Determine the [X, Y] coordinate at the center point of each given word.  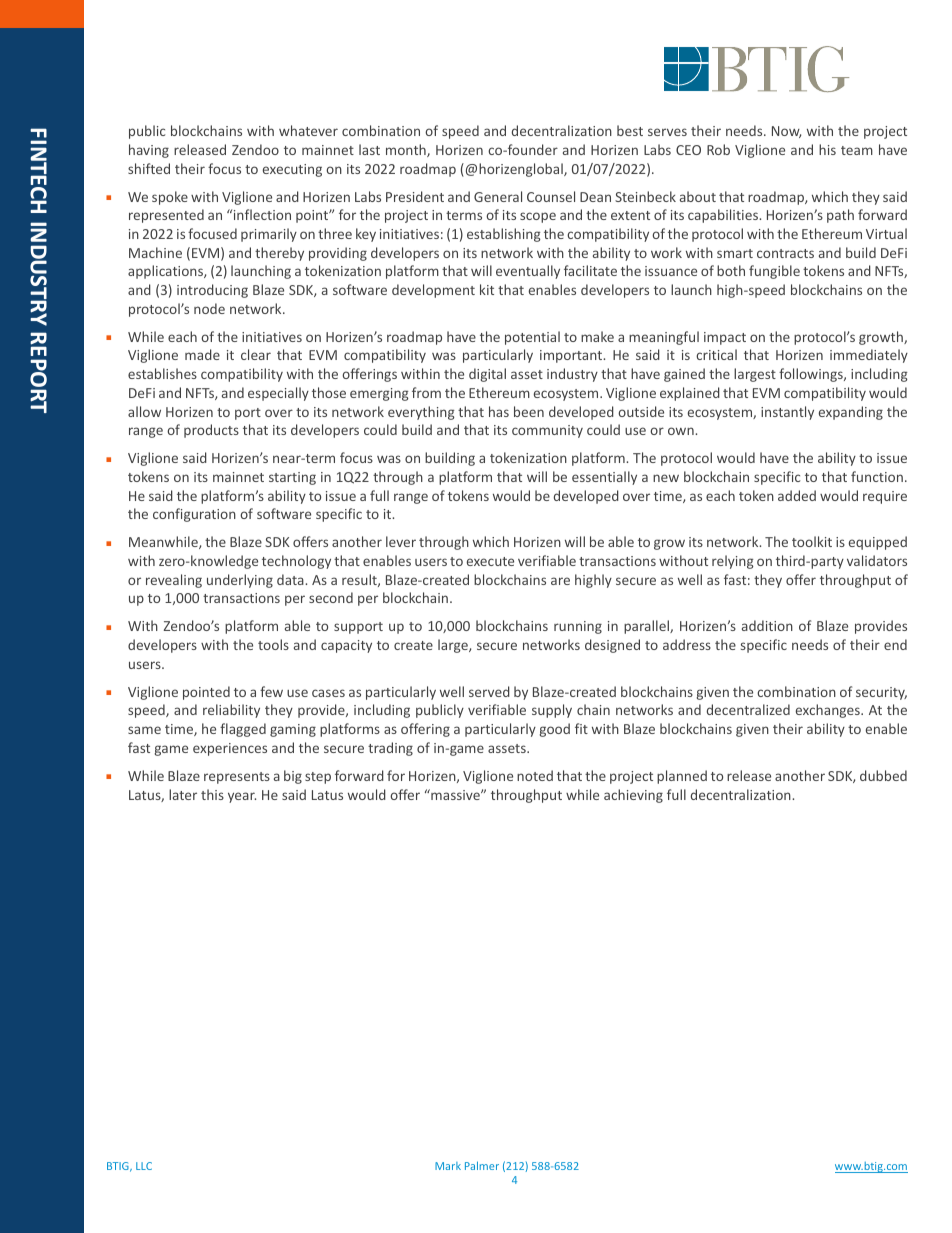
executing [292, 170]
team [857, 150]
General [498, 196]
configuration [194, 515]
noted [535, 775]
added [797, 495]
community [547, 431]
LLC [144, 1166]
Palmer [482, 1165]
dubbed [883, 775]
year [242, 797]
